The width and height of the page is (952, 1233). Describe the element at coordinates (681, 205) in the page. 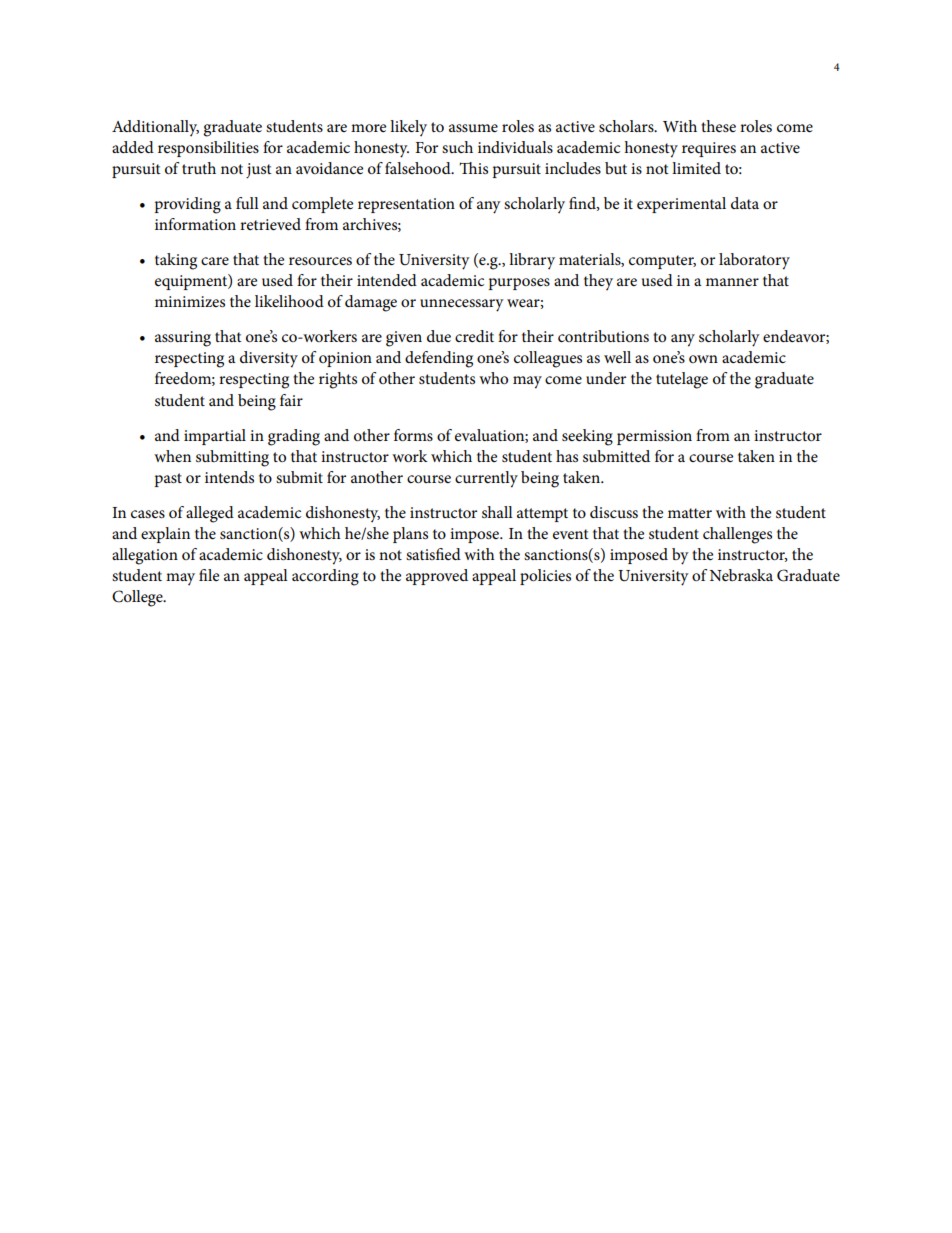

I see `experimental` at that location.
